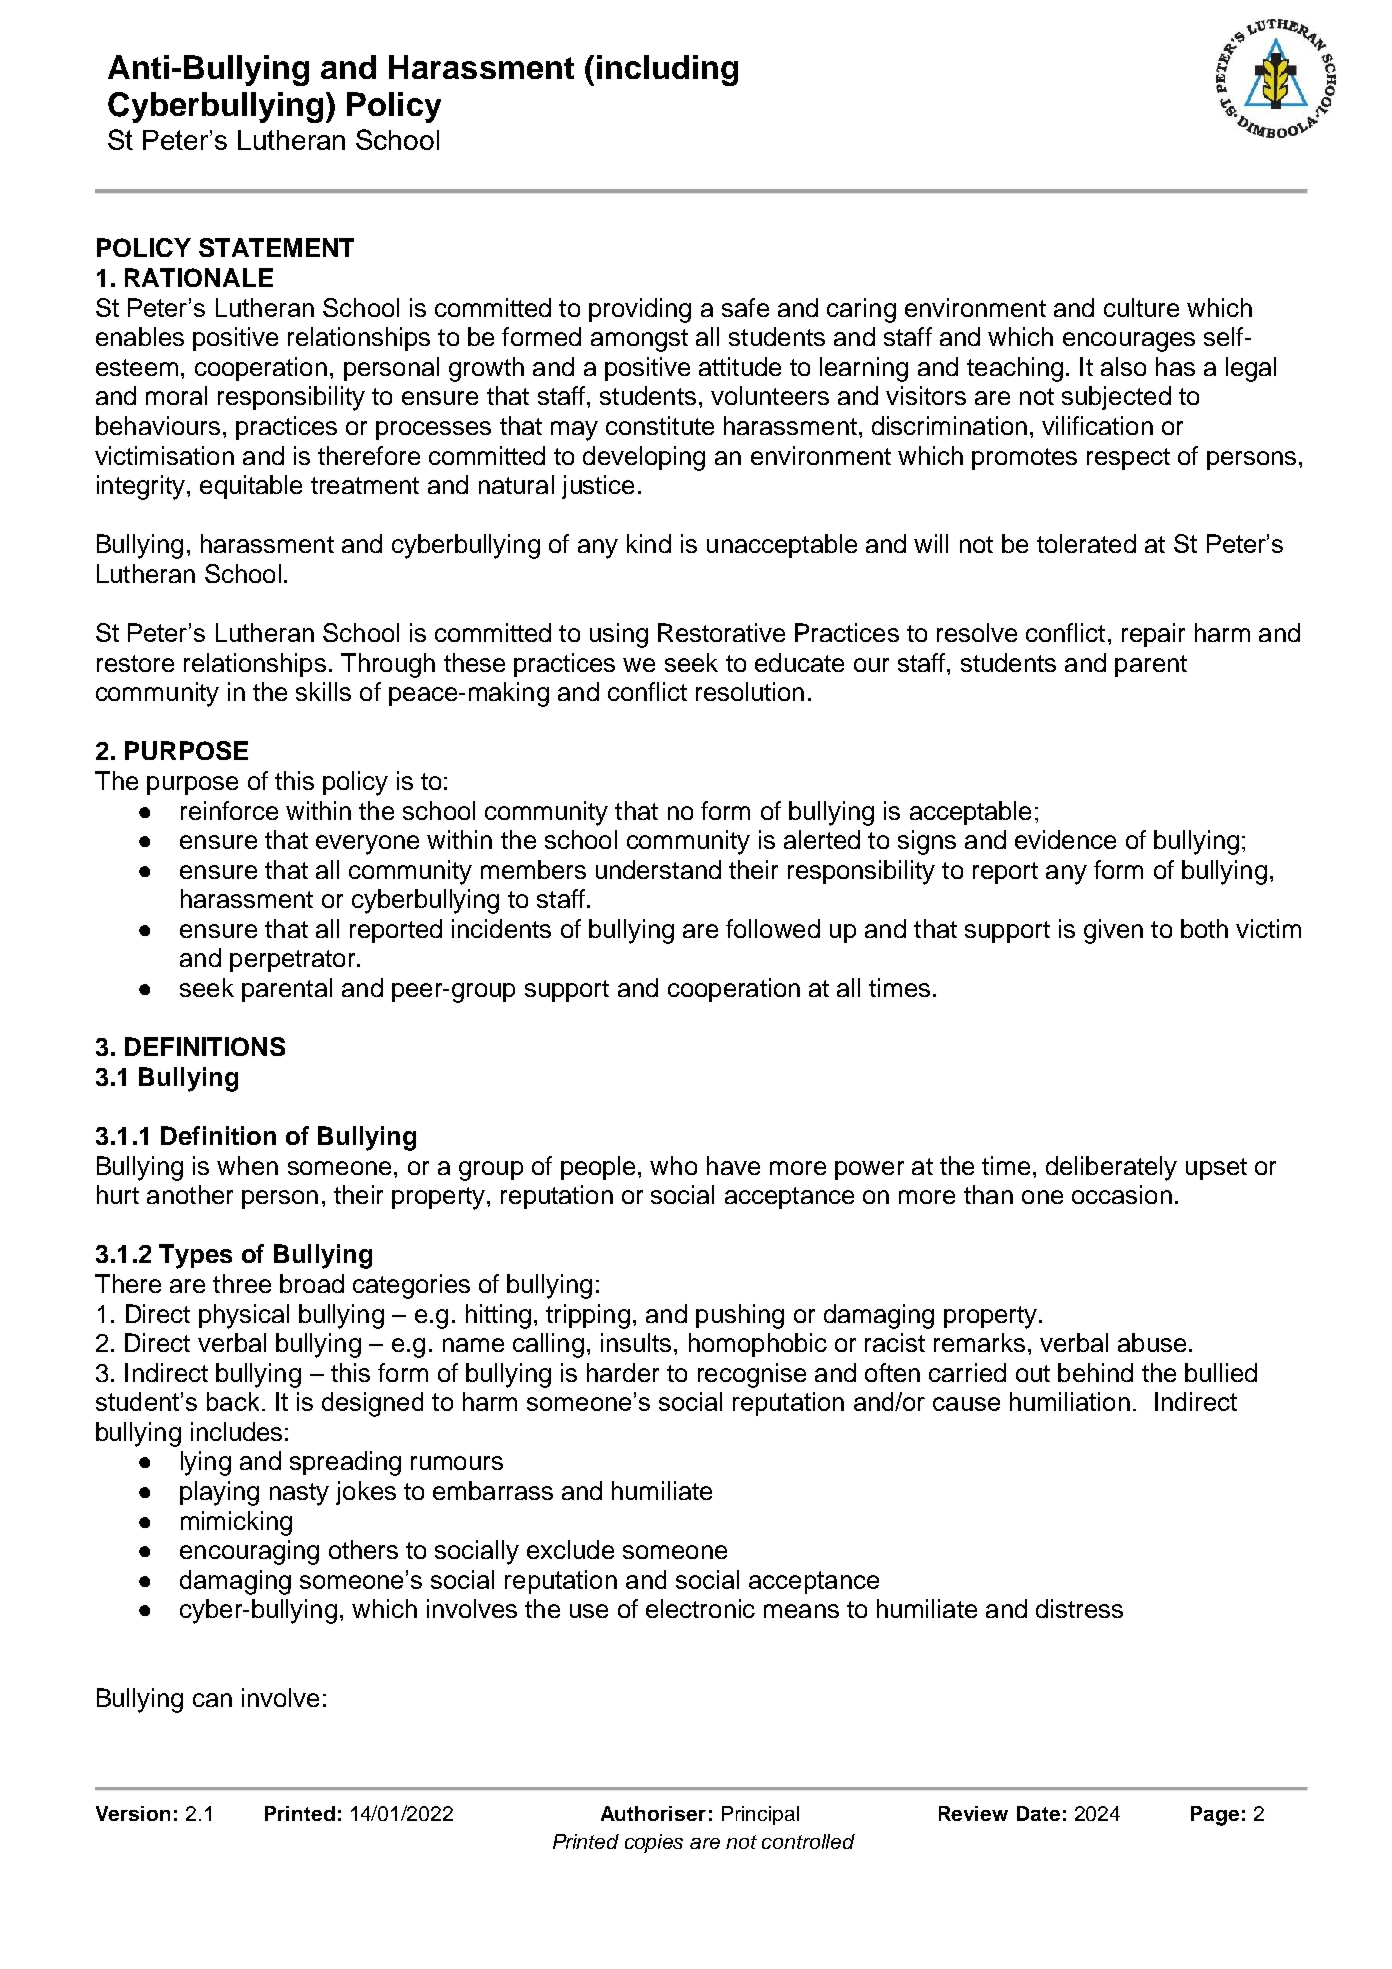  I want to click on kind, so click(649, 543).
